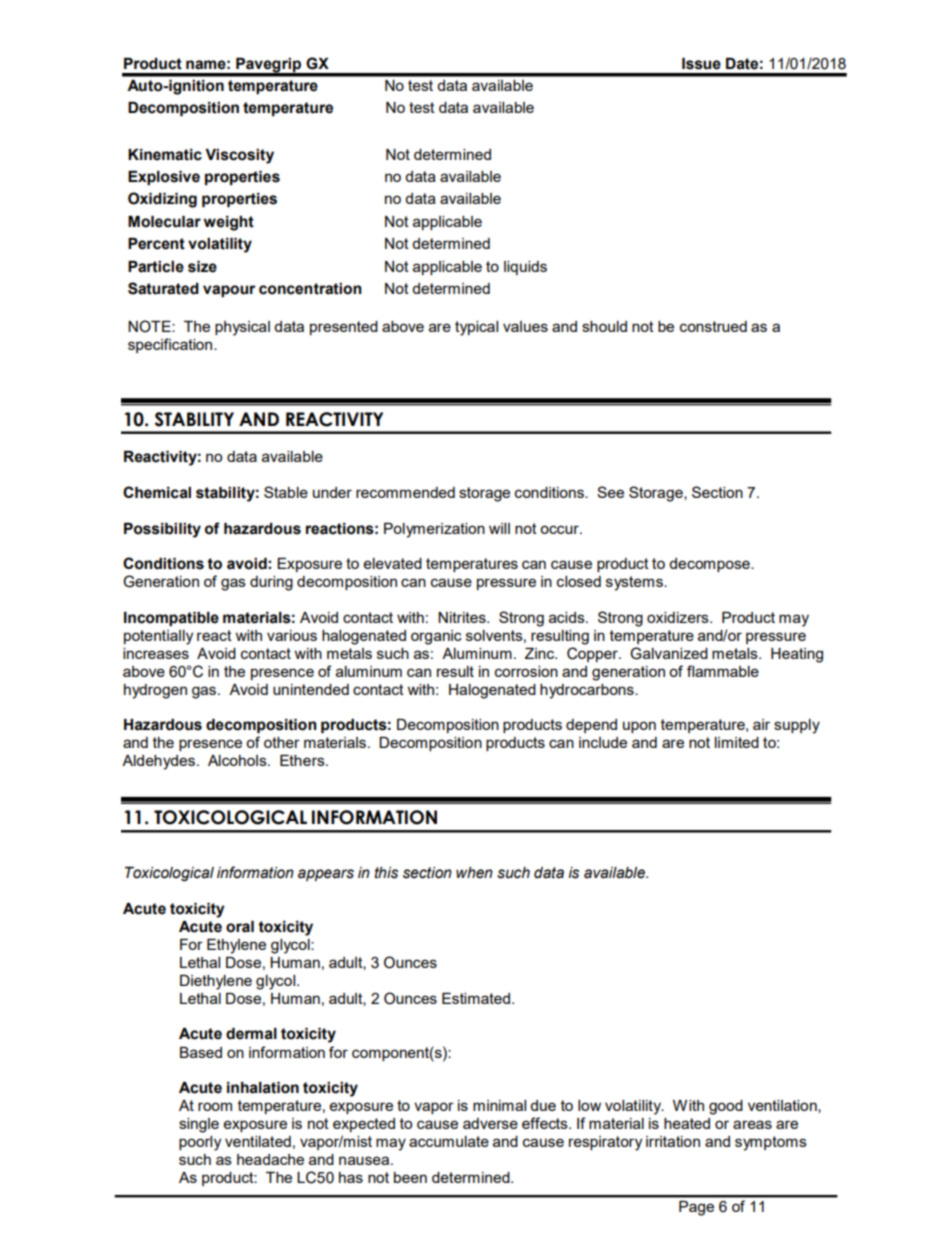  What do you see at coordinates (701, 64) in the page?
I see `Issue` at bounding box center [701, 64].
